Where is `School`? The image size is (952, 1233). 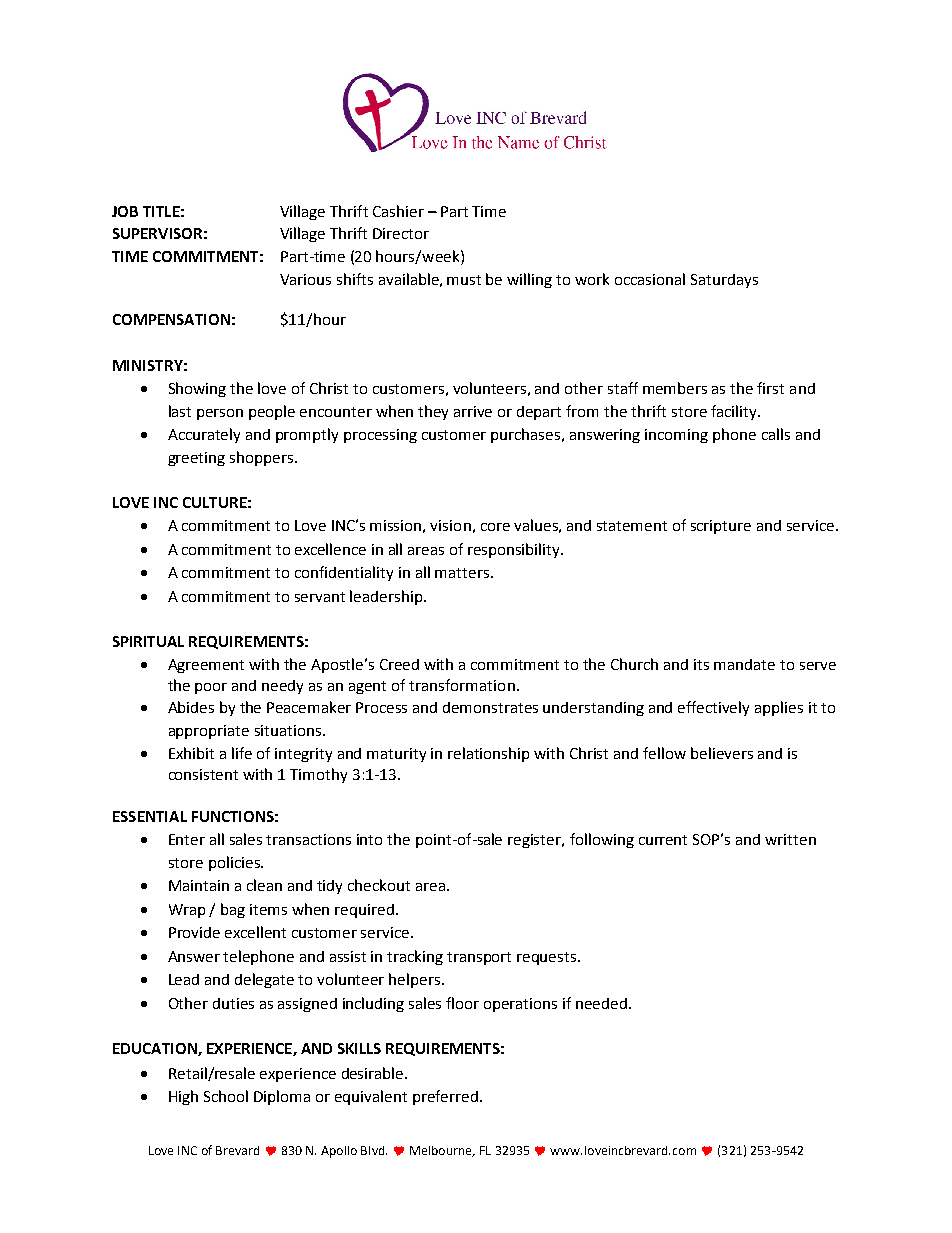
School is located at coordinates (226, 1096).
